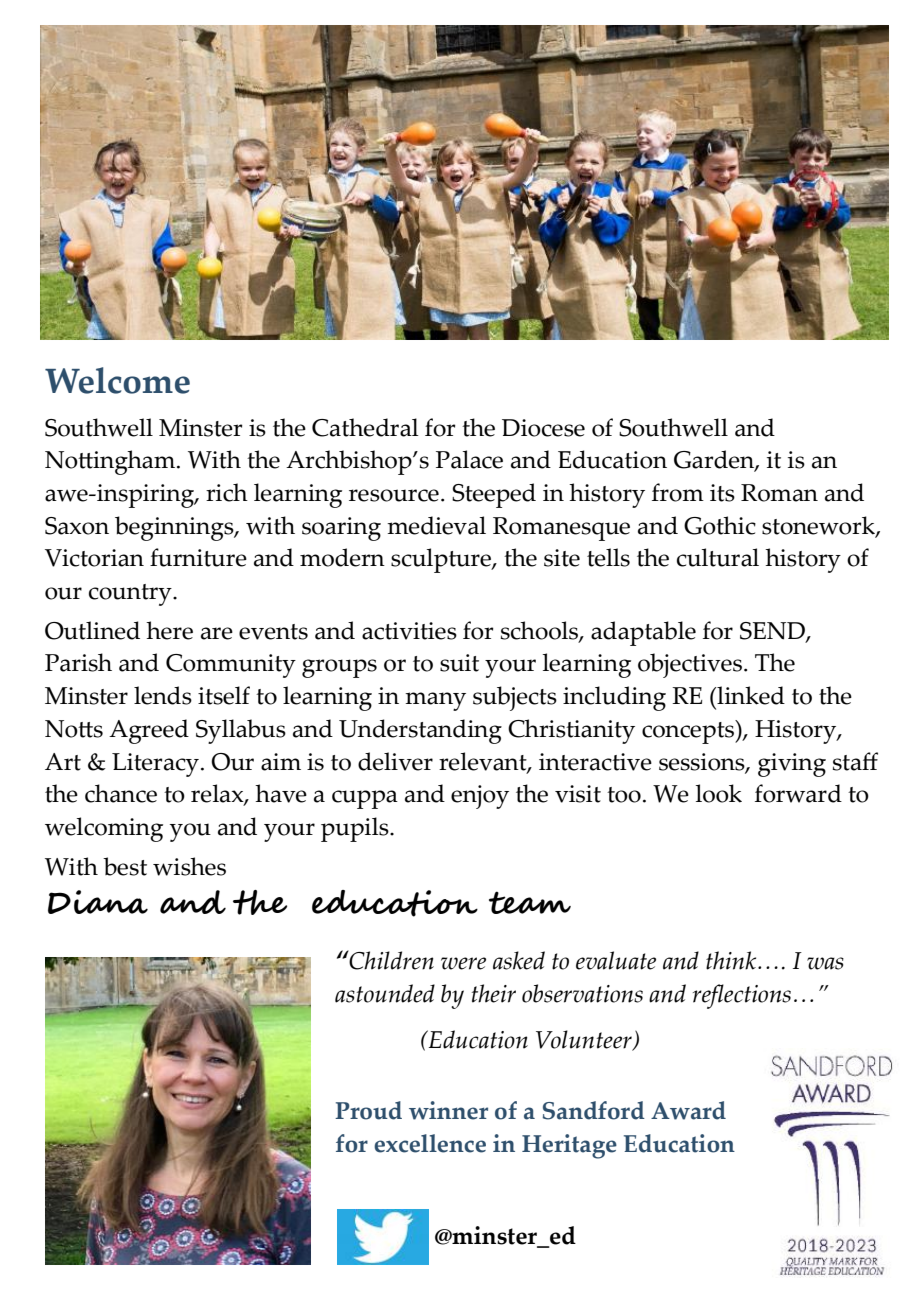  What do you see at coordinates (131, 595) in the page?
I see `country` at bounding box center [131, 595].
